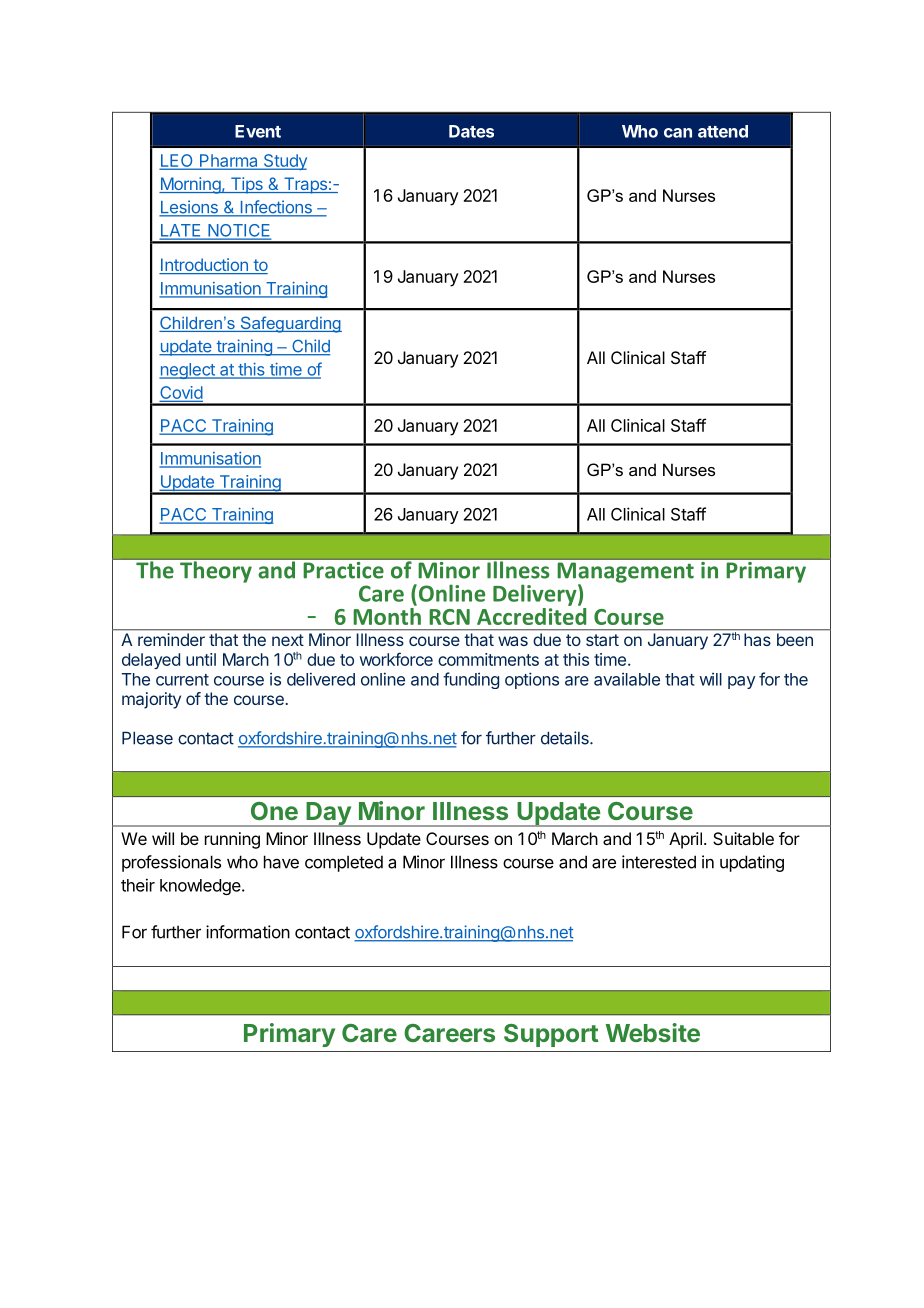  I want to click on Suitable, so click(743, 838).
